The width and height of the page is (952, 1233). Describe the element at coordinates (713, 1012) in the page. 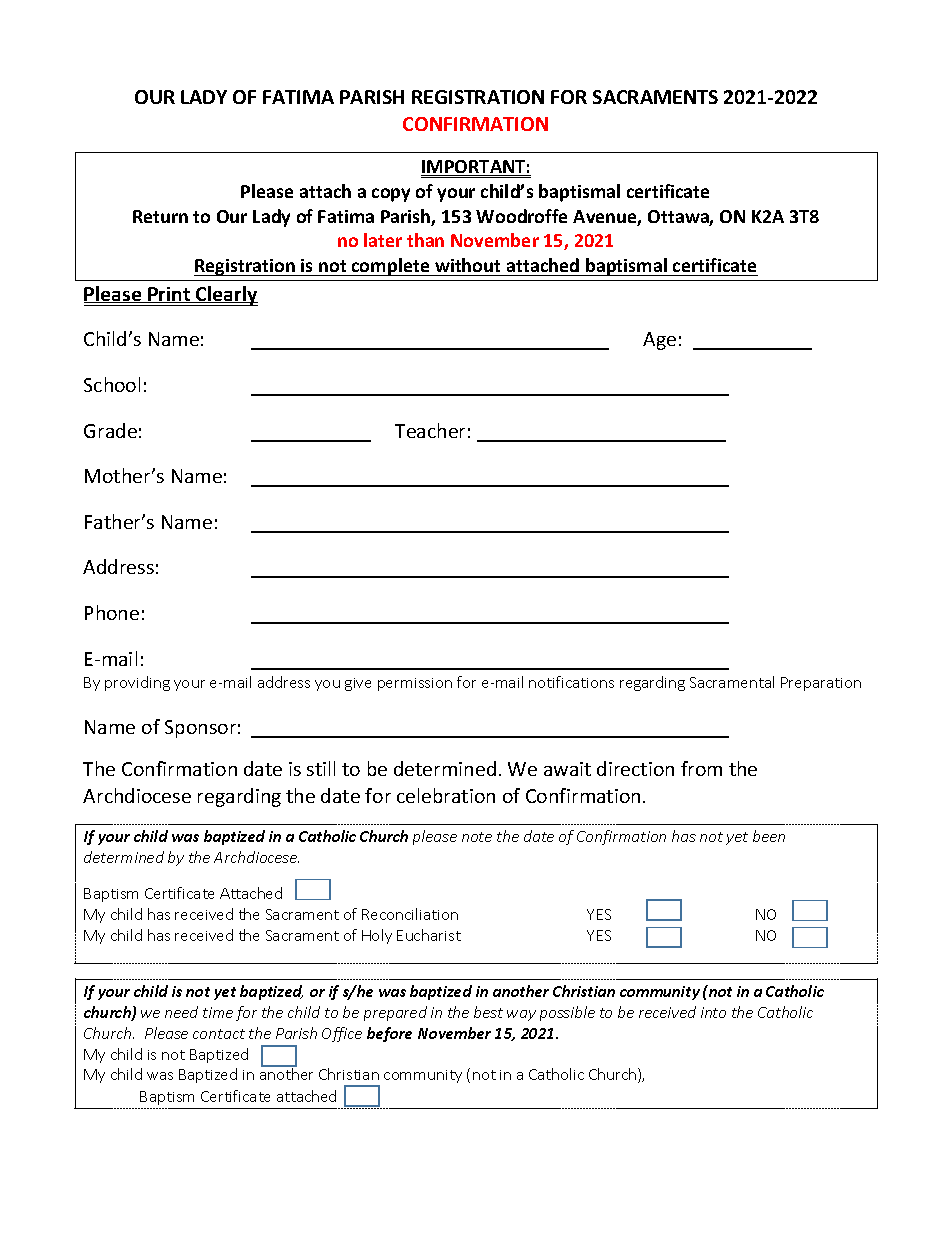

I see `into` at that location.
